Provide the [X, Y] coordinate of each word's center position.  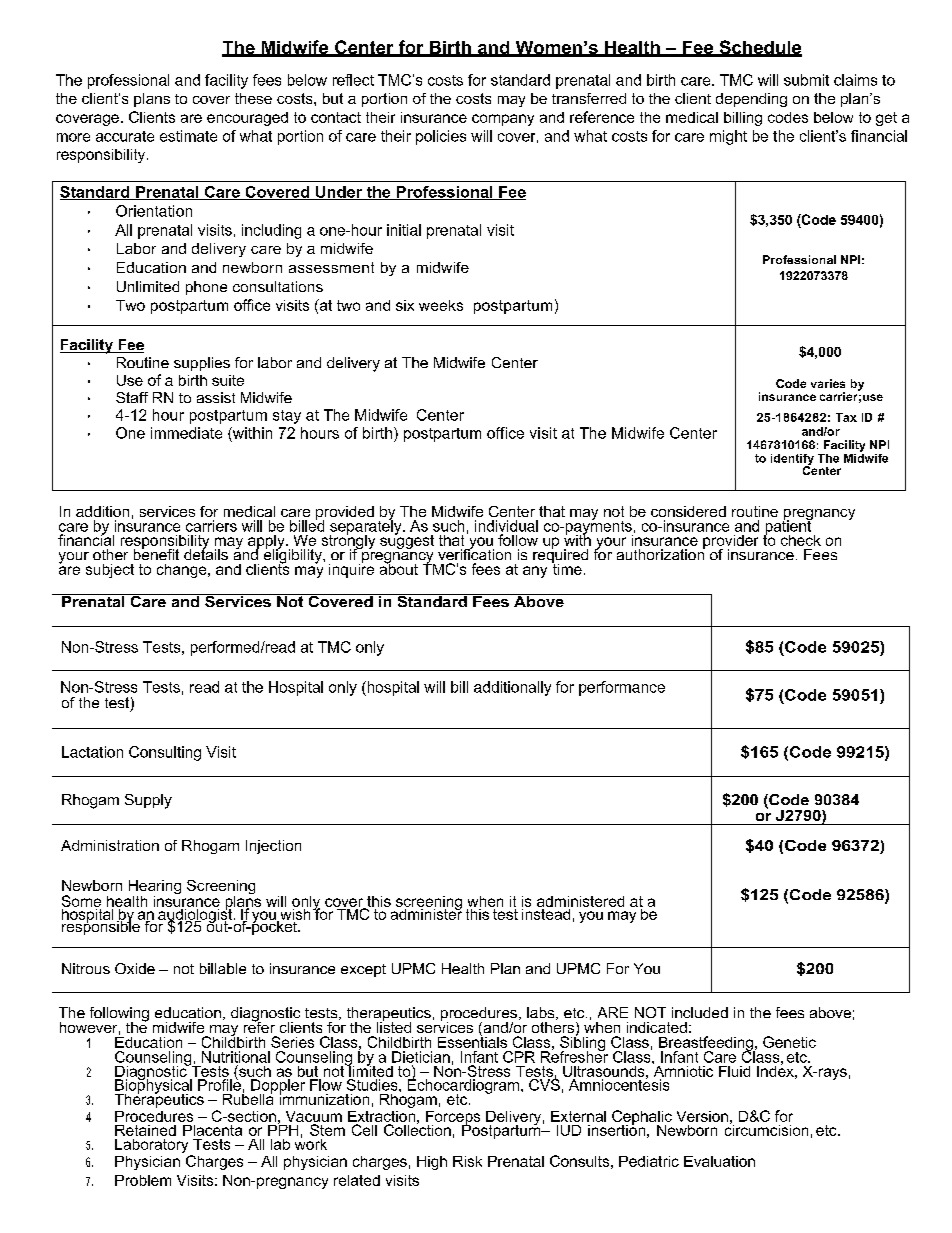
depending [751, 100]
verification [474, 553]
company [503, 120]
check [801, 540]
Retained [145, 1130]
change [183, 571]
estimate [188, 136]
